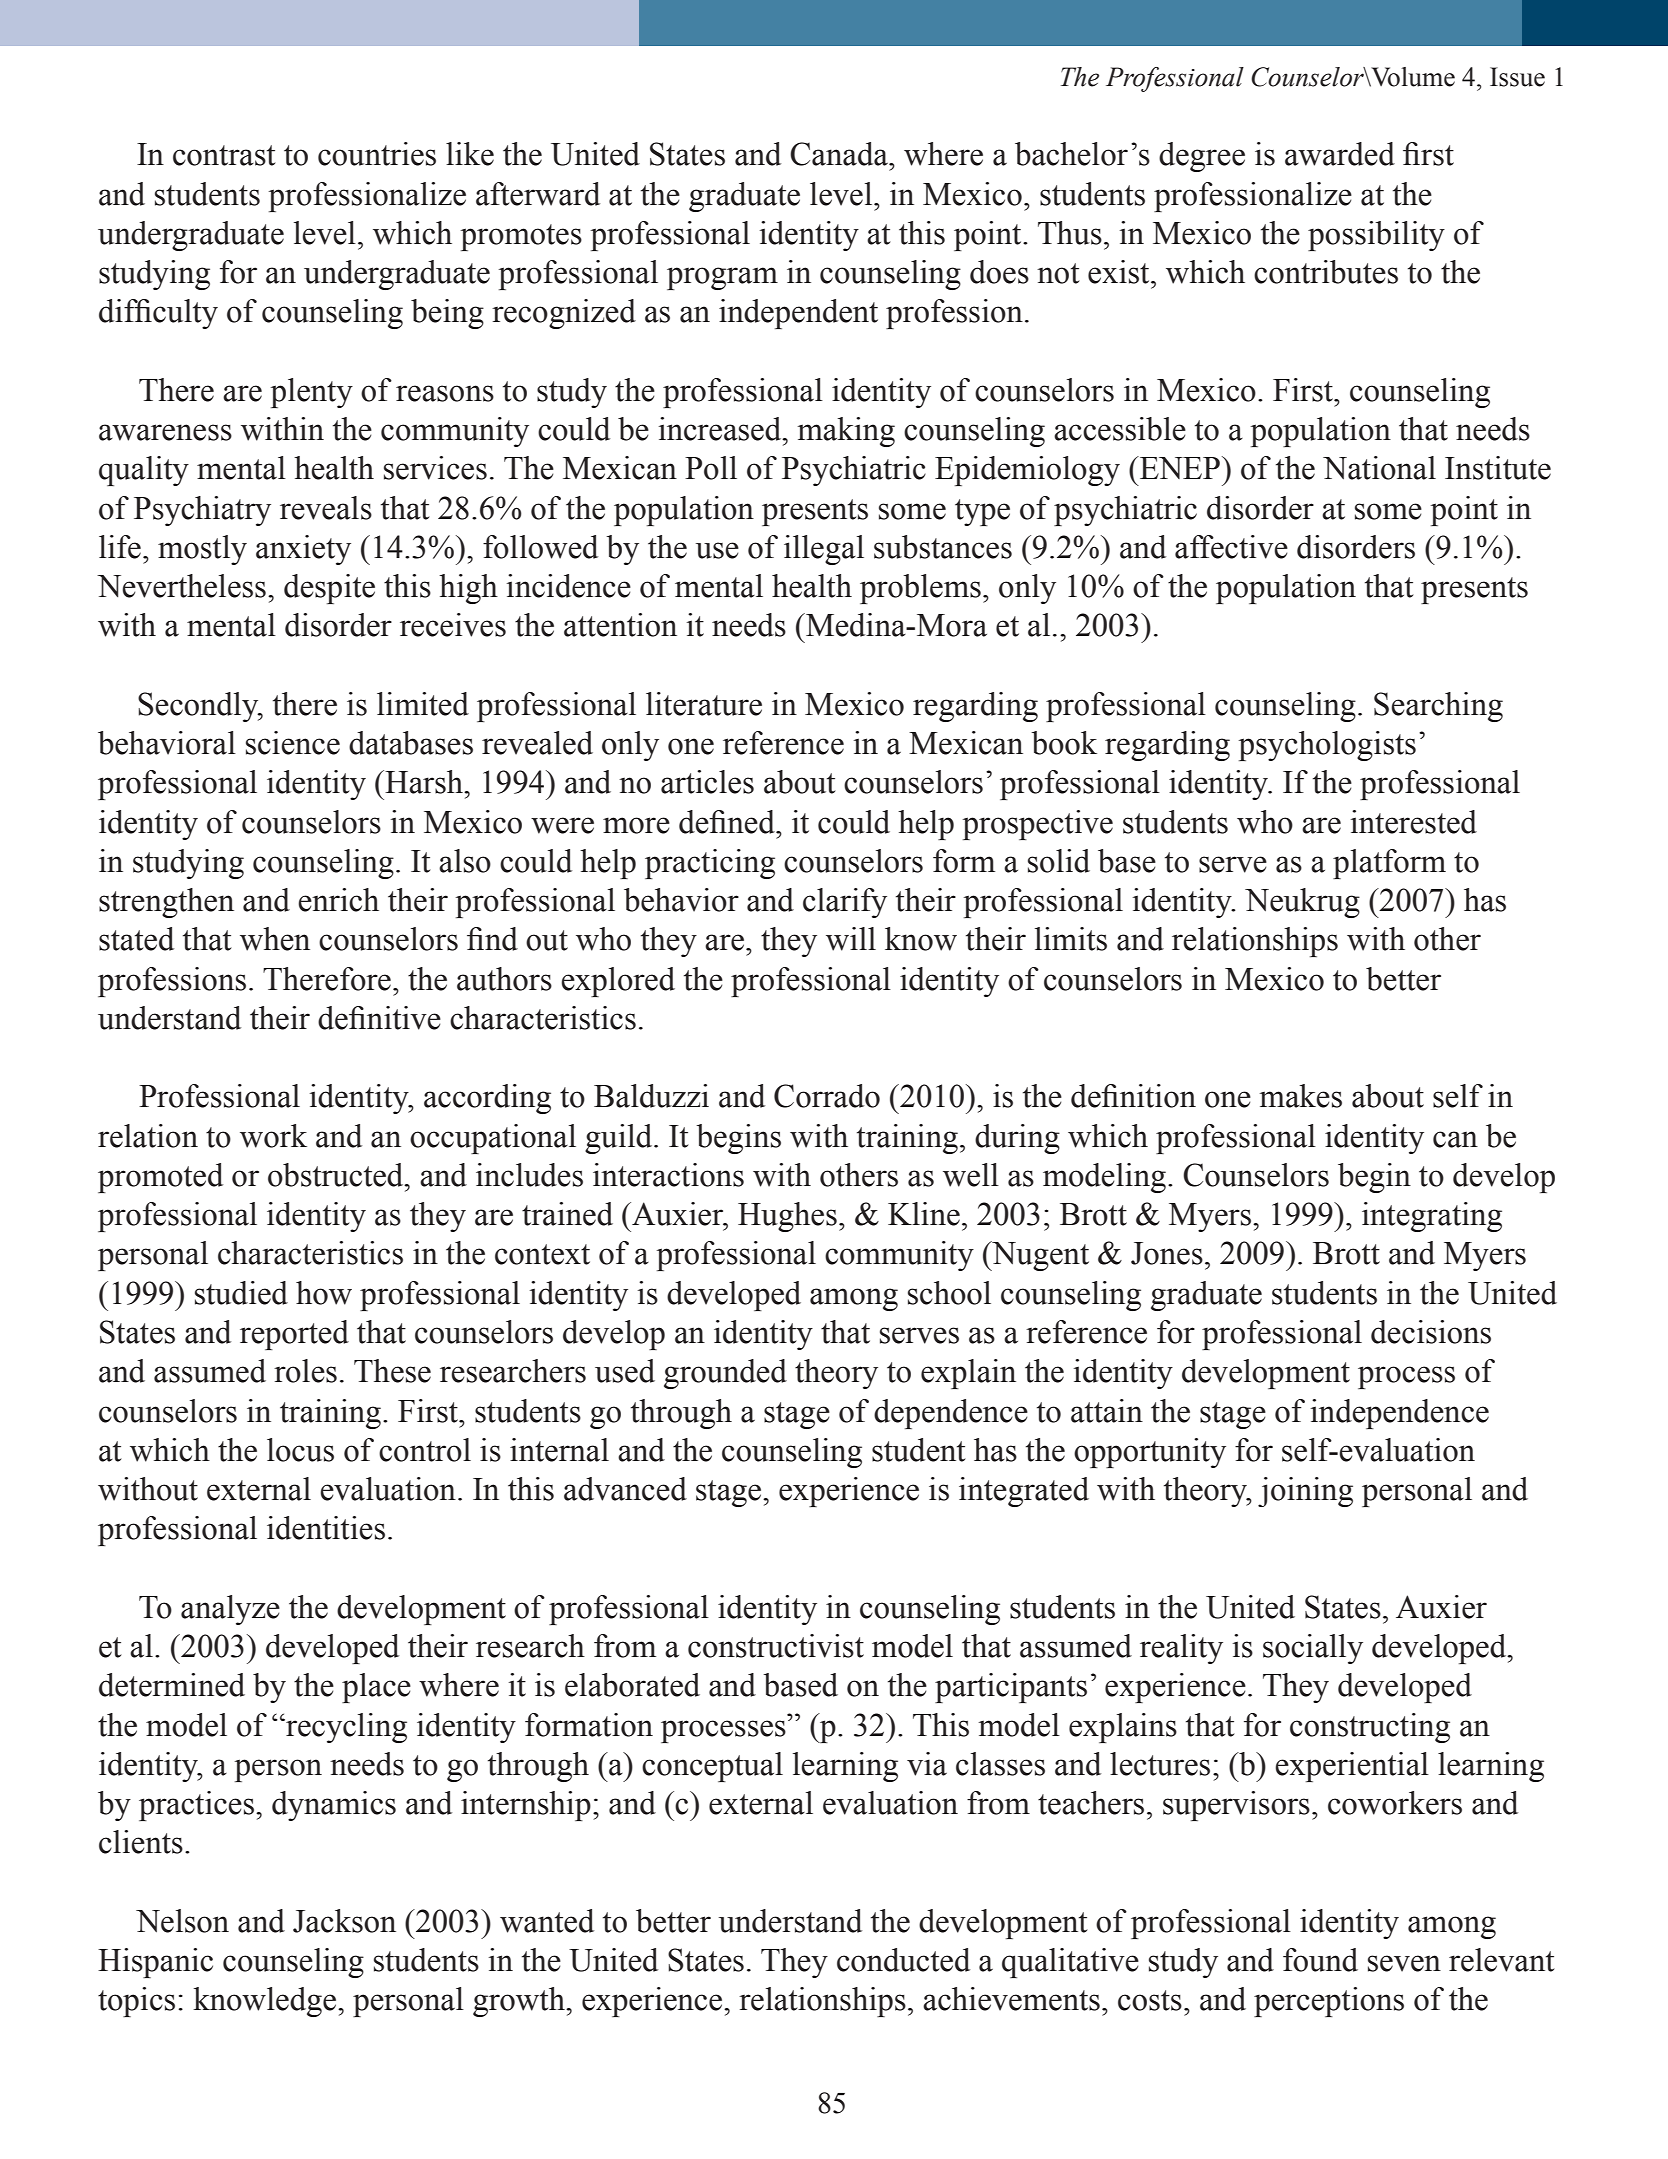 The height and width of the image is (2159, 1668). I want to click on awarded, so click(1340, 154).
